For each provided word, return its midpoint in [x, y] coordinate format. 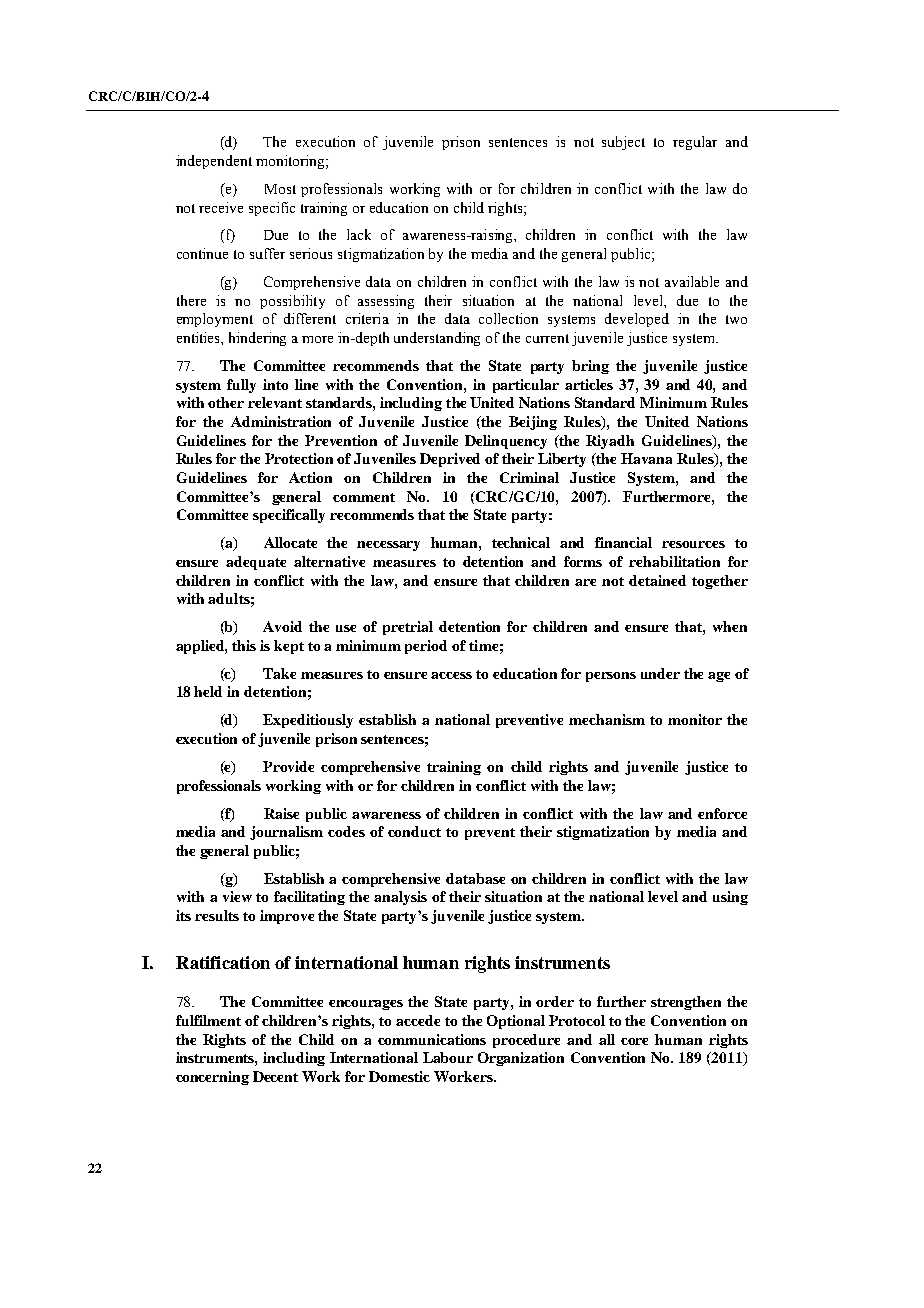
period [426, 647]
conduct [414, 831]
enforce [722, 813]
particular [526, 386]
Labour [448, 1057]
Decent [275, 1076]
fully [241, 386]
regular [695, 143]
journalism [286, 833]
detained [657, 580]
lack [359, 234]
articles [589, 384]
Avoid [282, 626]
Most [280, 189]
